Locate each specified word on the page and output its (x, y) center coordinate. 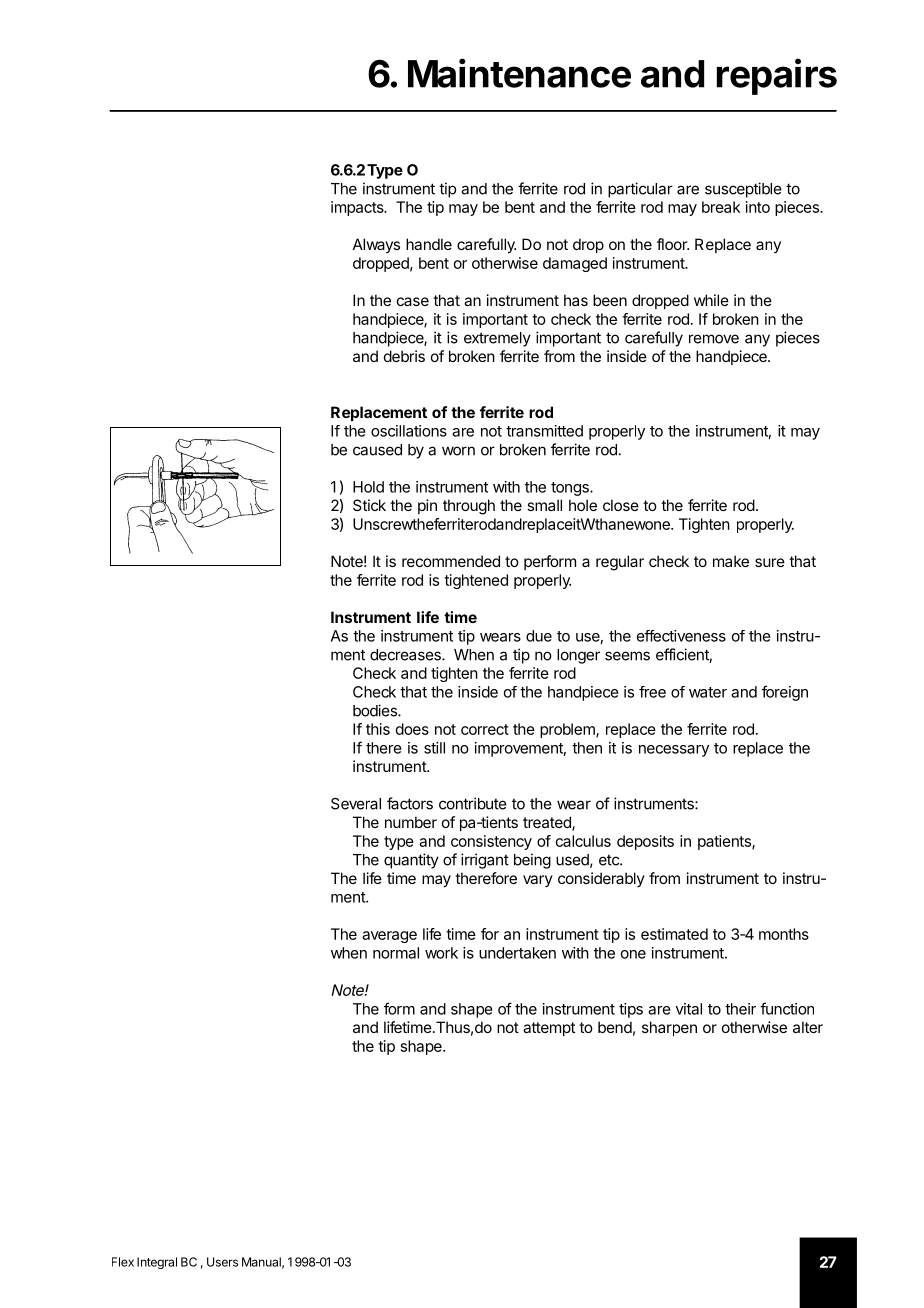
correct (485, 729)
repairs (777, 76)
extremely (497, 339)
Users (222, 1262)
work (441, 953)
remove (714, 339)
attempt (549, 1029)
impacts (358, 208)
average (389, 937)
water (708, 692)
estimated (674, 934)
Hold (368, 487)
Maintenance (519, 73)
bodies (376, 710)
